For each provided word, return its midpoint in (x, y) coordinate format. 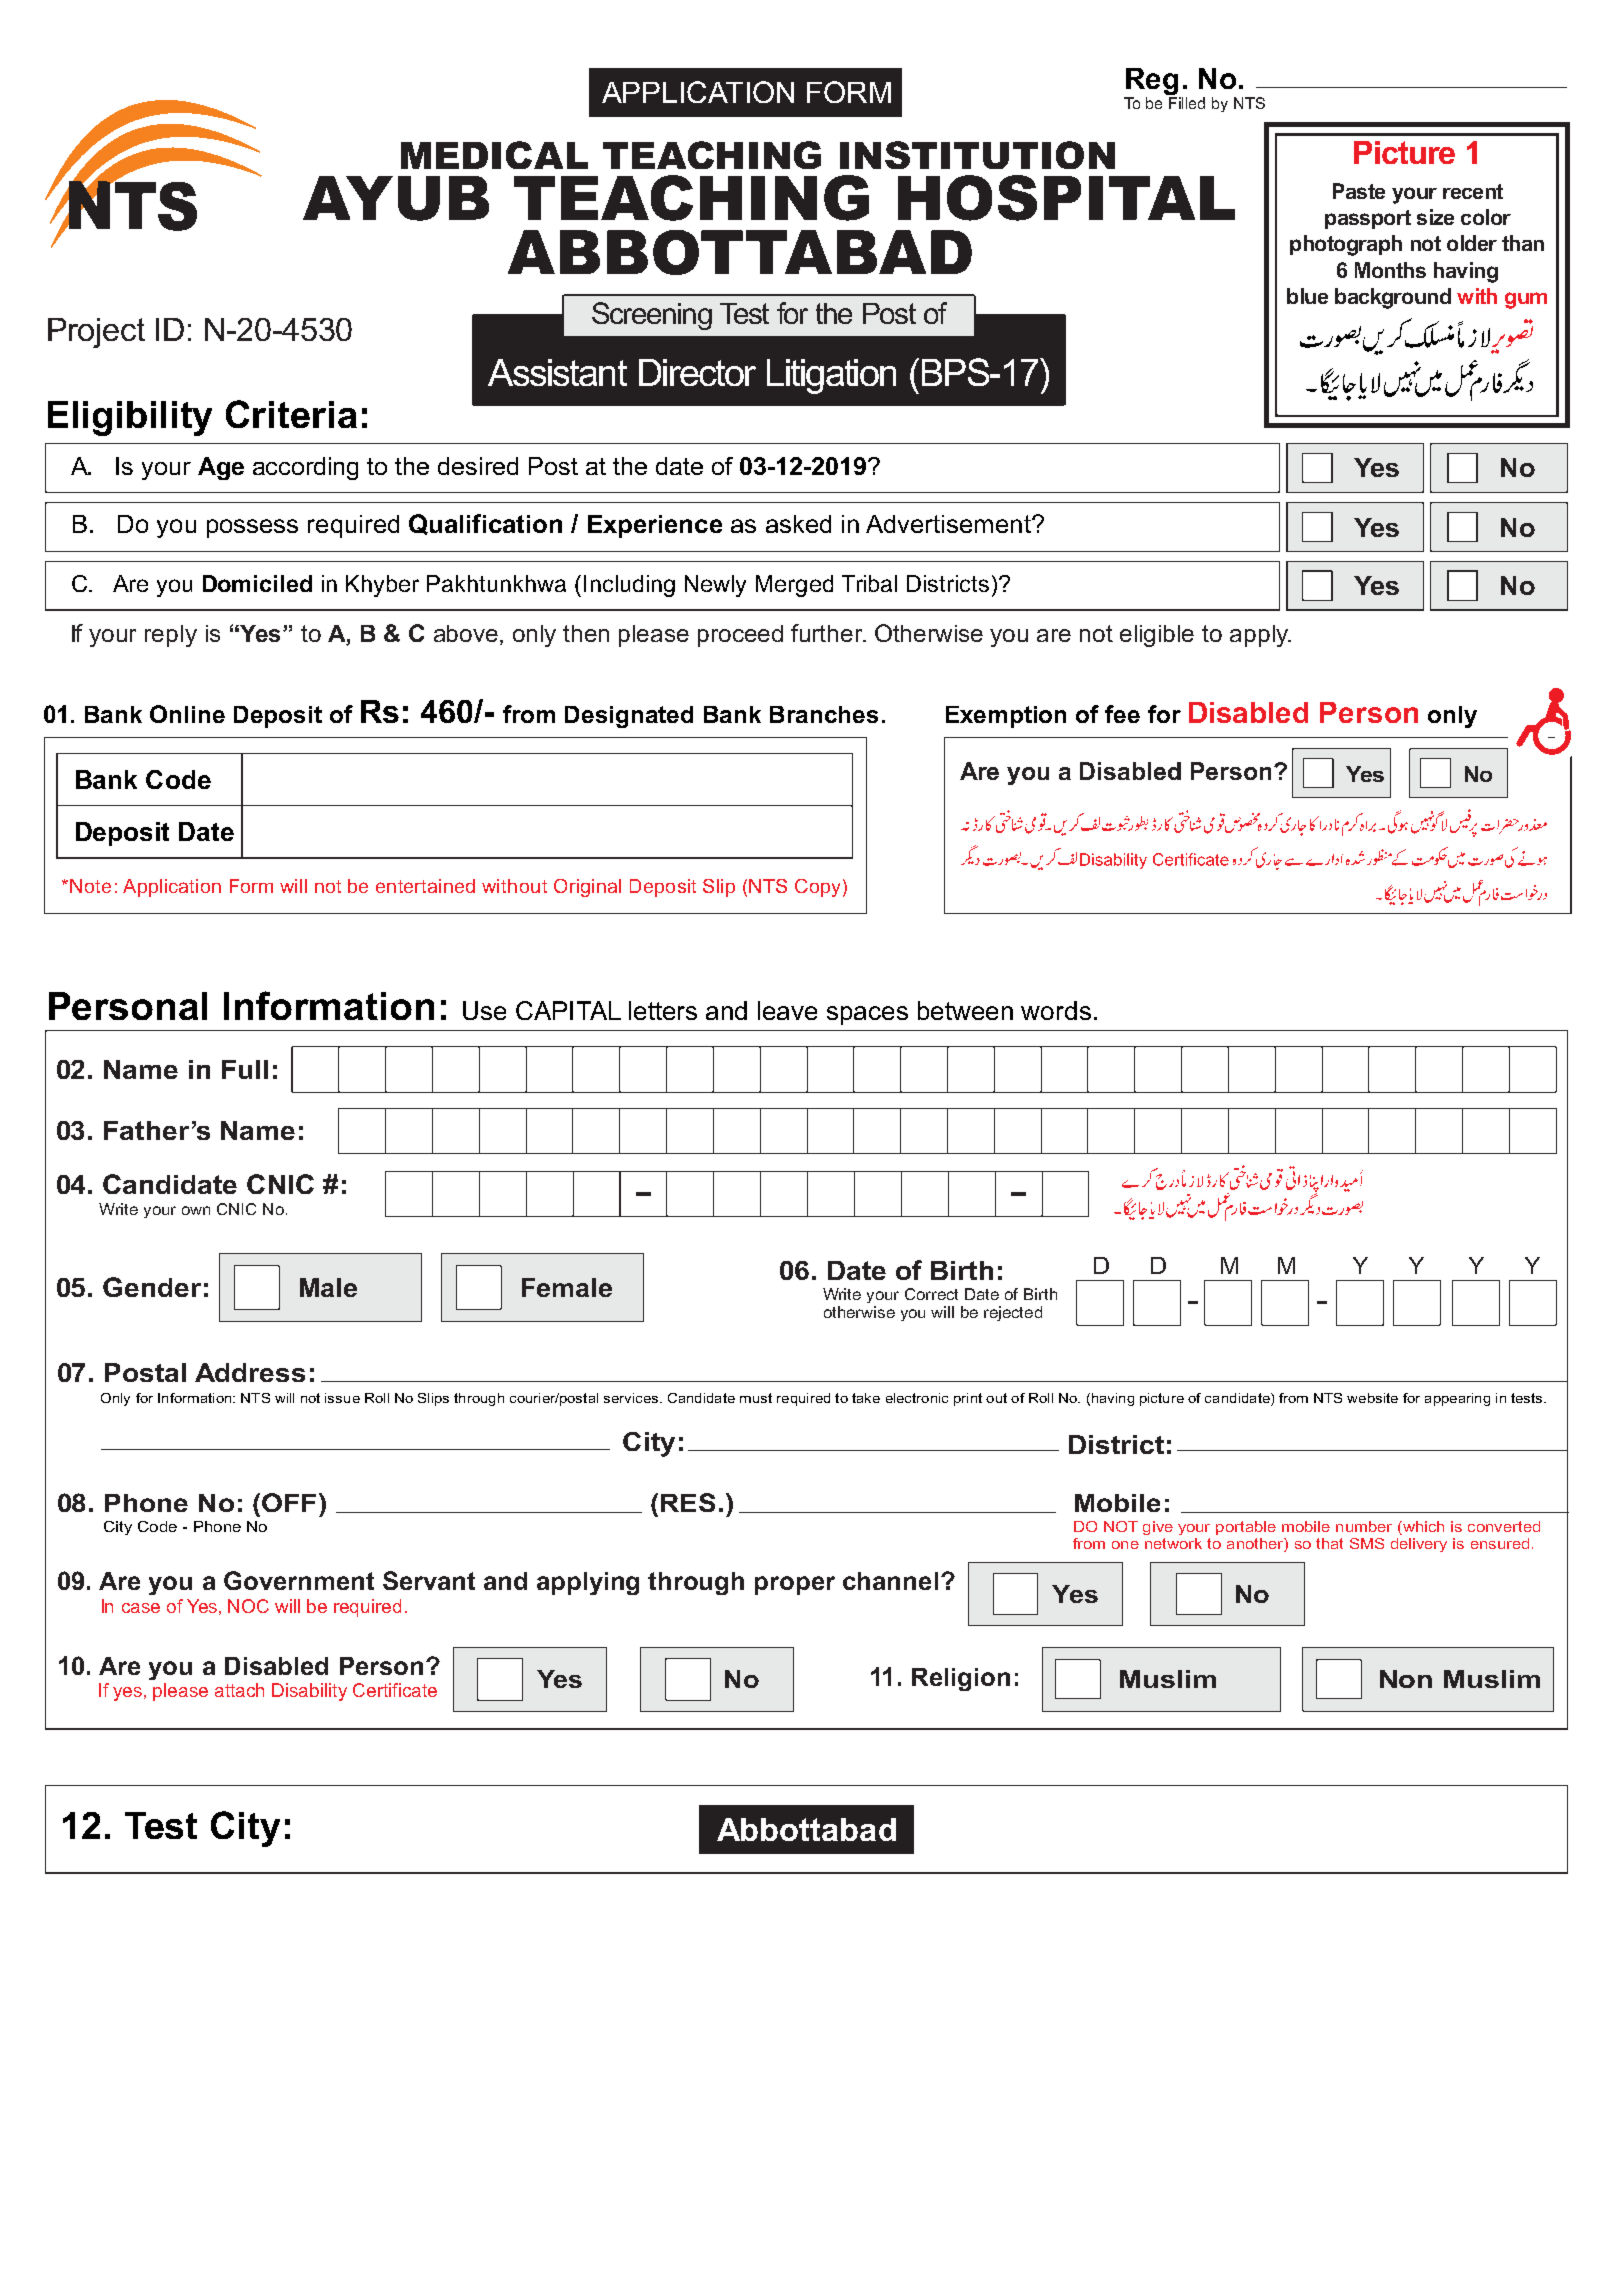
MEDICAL (494, 155)
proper (795, 1585)
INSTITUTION (977, 155)
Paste (1359, 191)
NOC (248, 1606)
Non (1406, 1679)
